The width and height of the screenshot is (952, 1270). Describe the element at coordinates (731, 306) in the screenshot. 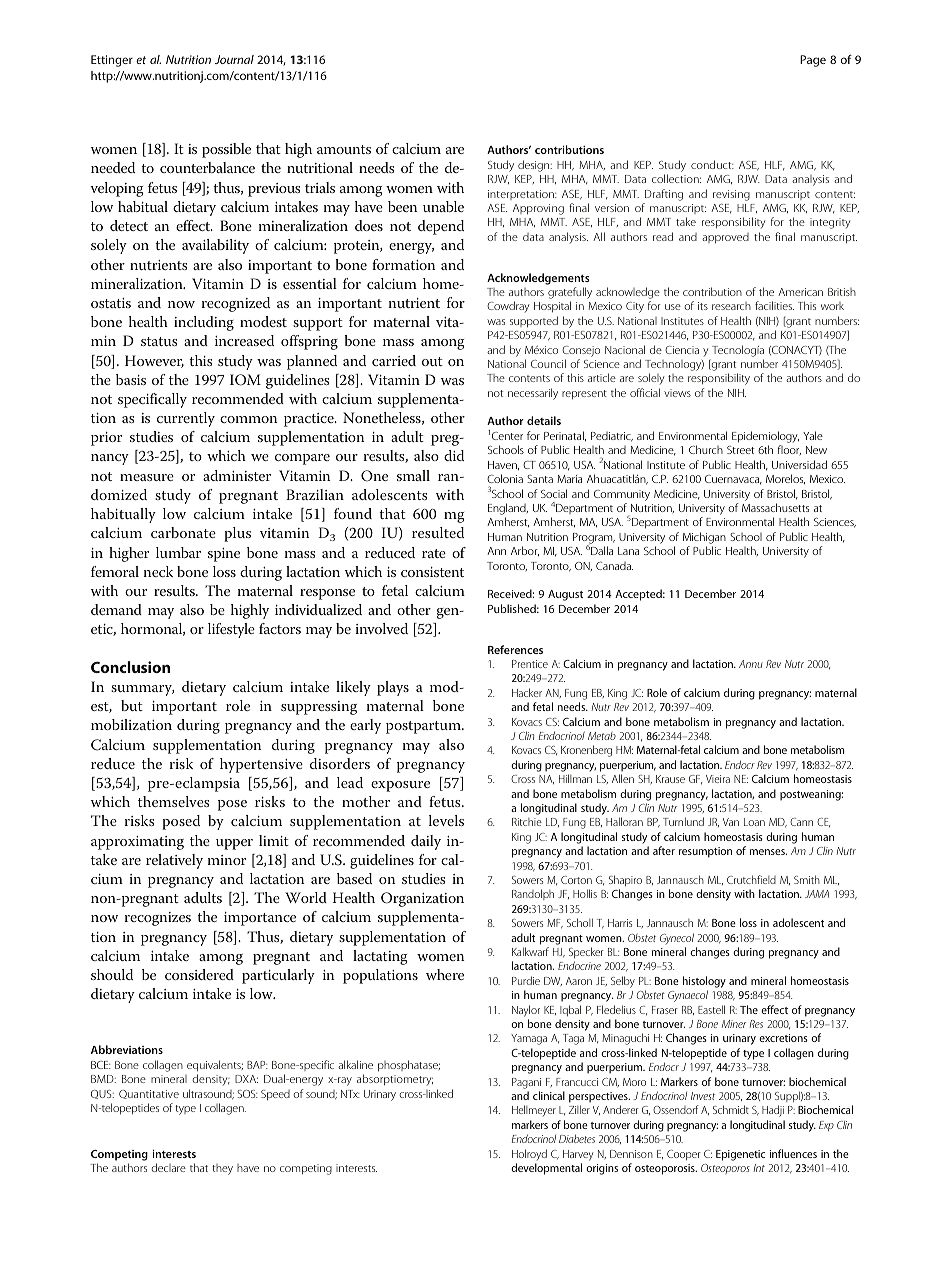

I see `research` at that location.
